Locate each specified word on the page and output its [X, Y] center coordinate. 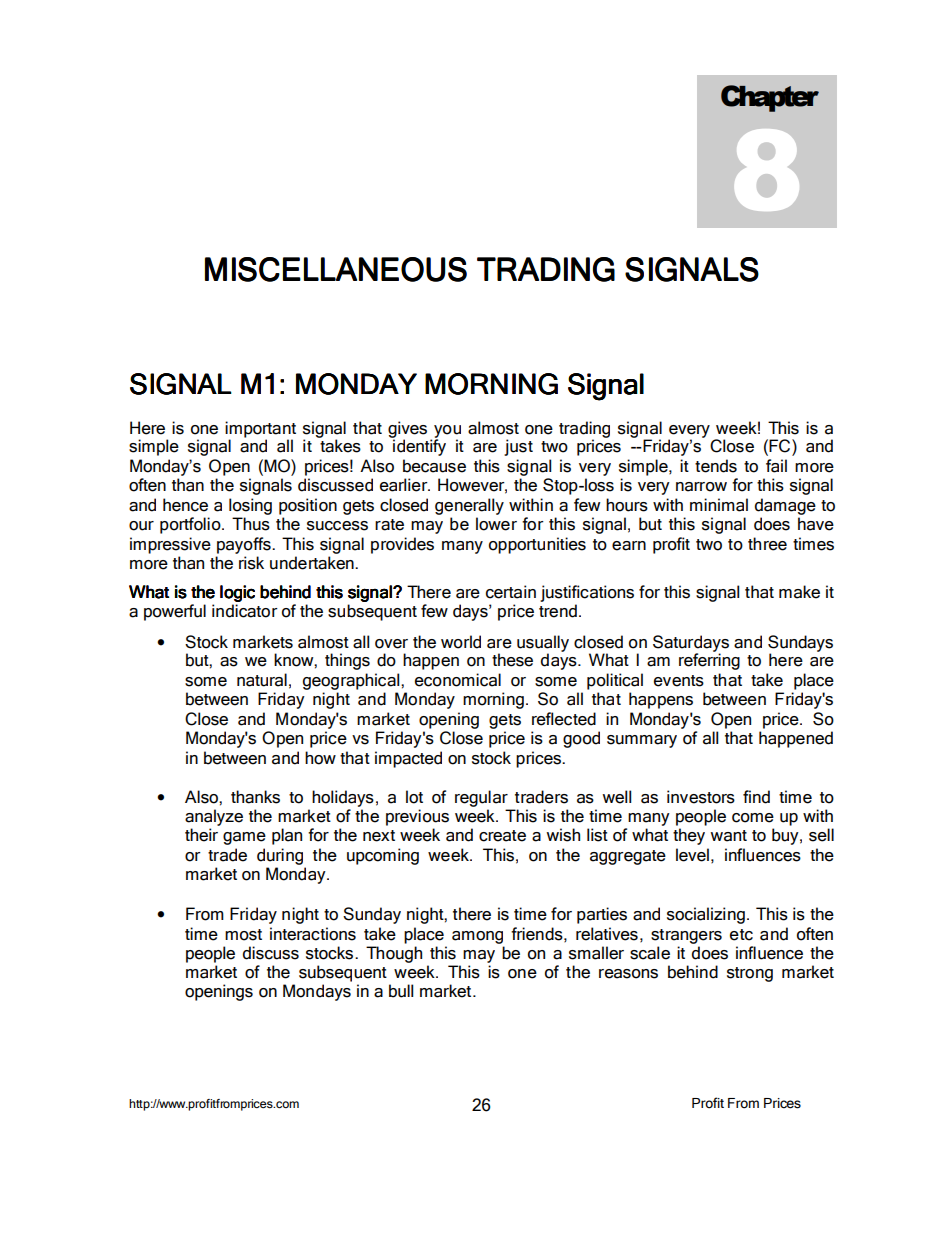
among [477, 937]
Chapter [770, 98]
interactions [313, 934]
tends [716, 466]
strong [750, 974]
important [260, 429]
